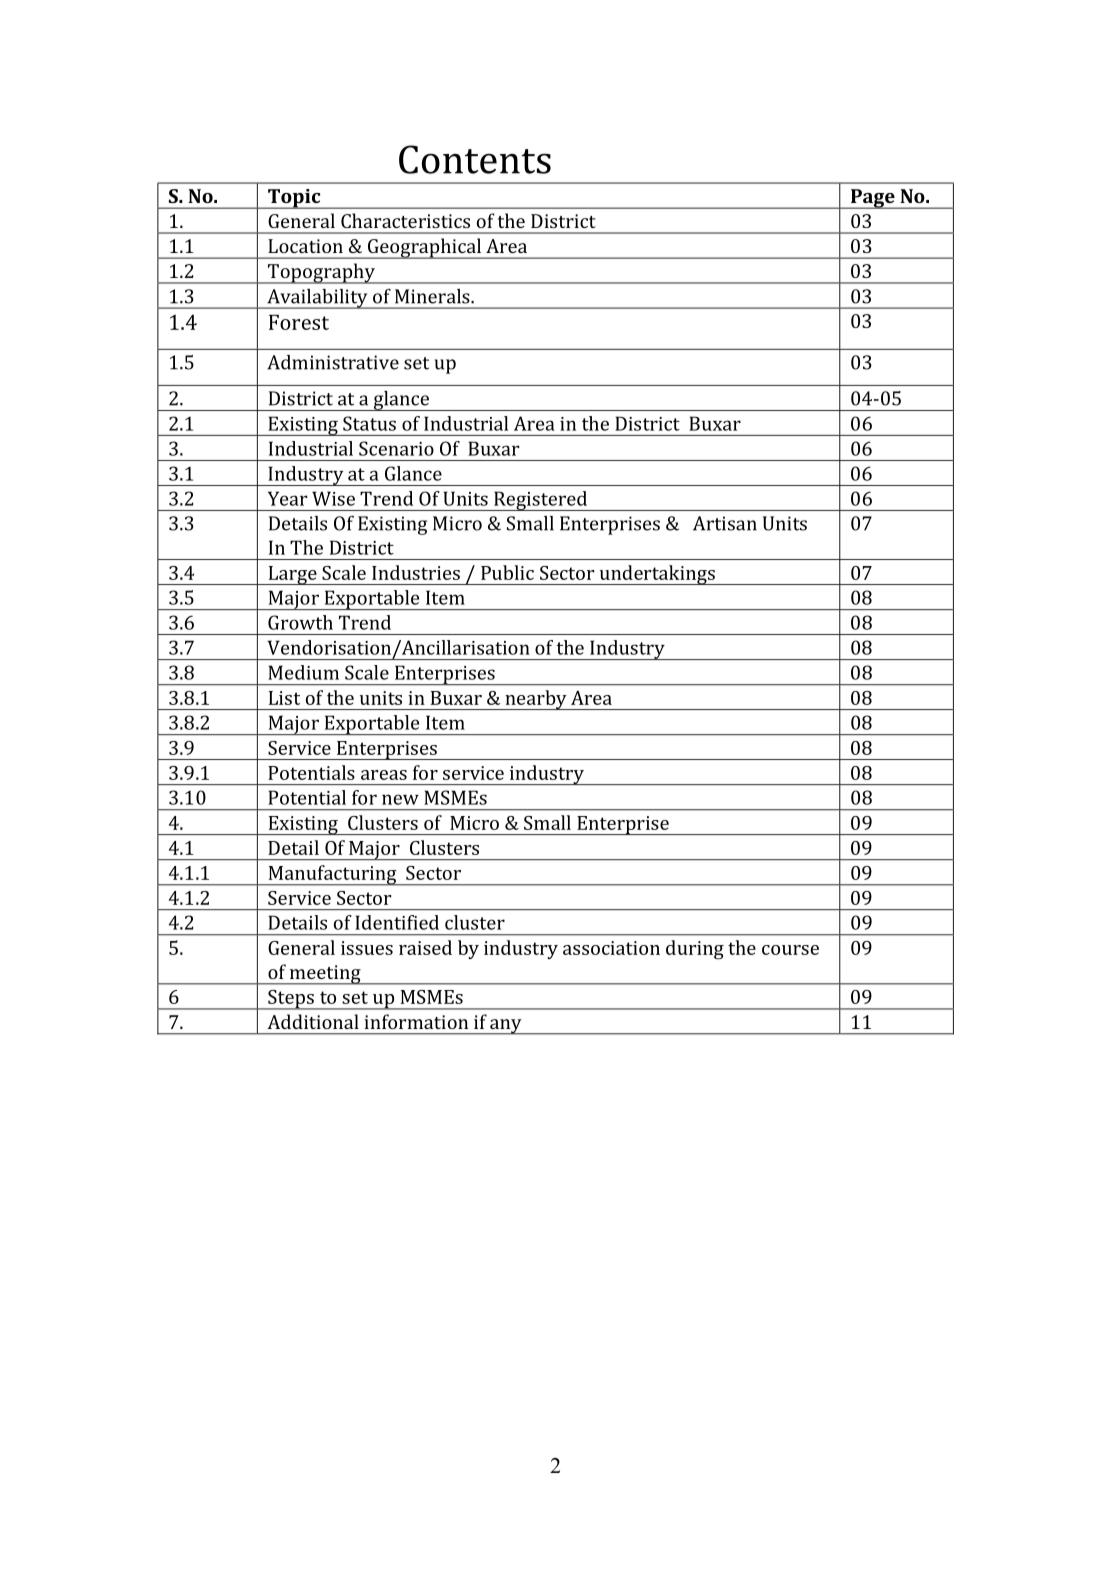 This screenshot has height=1572, width=1111. Describe the element at coordinates (294, 199) in the screenshot. I see `Topic` at that location.
